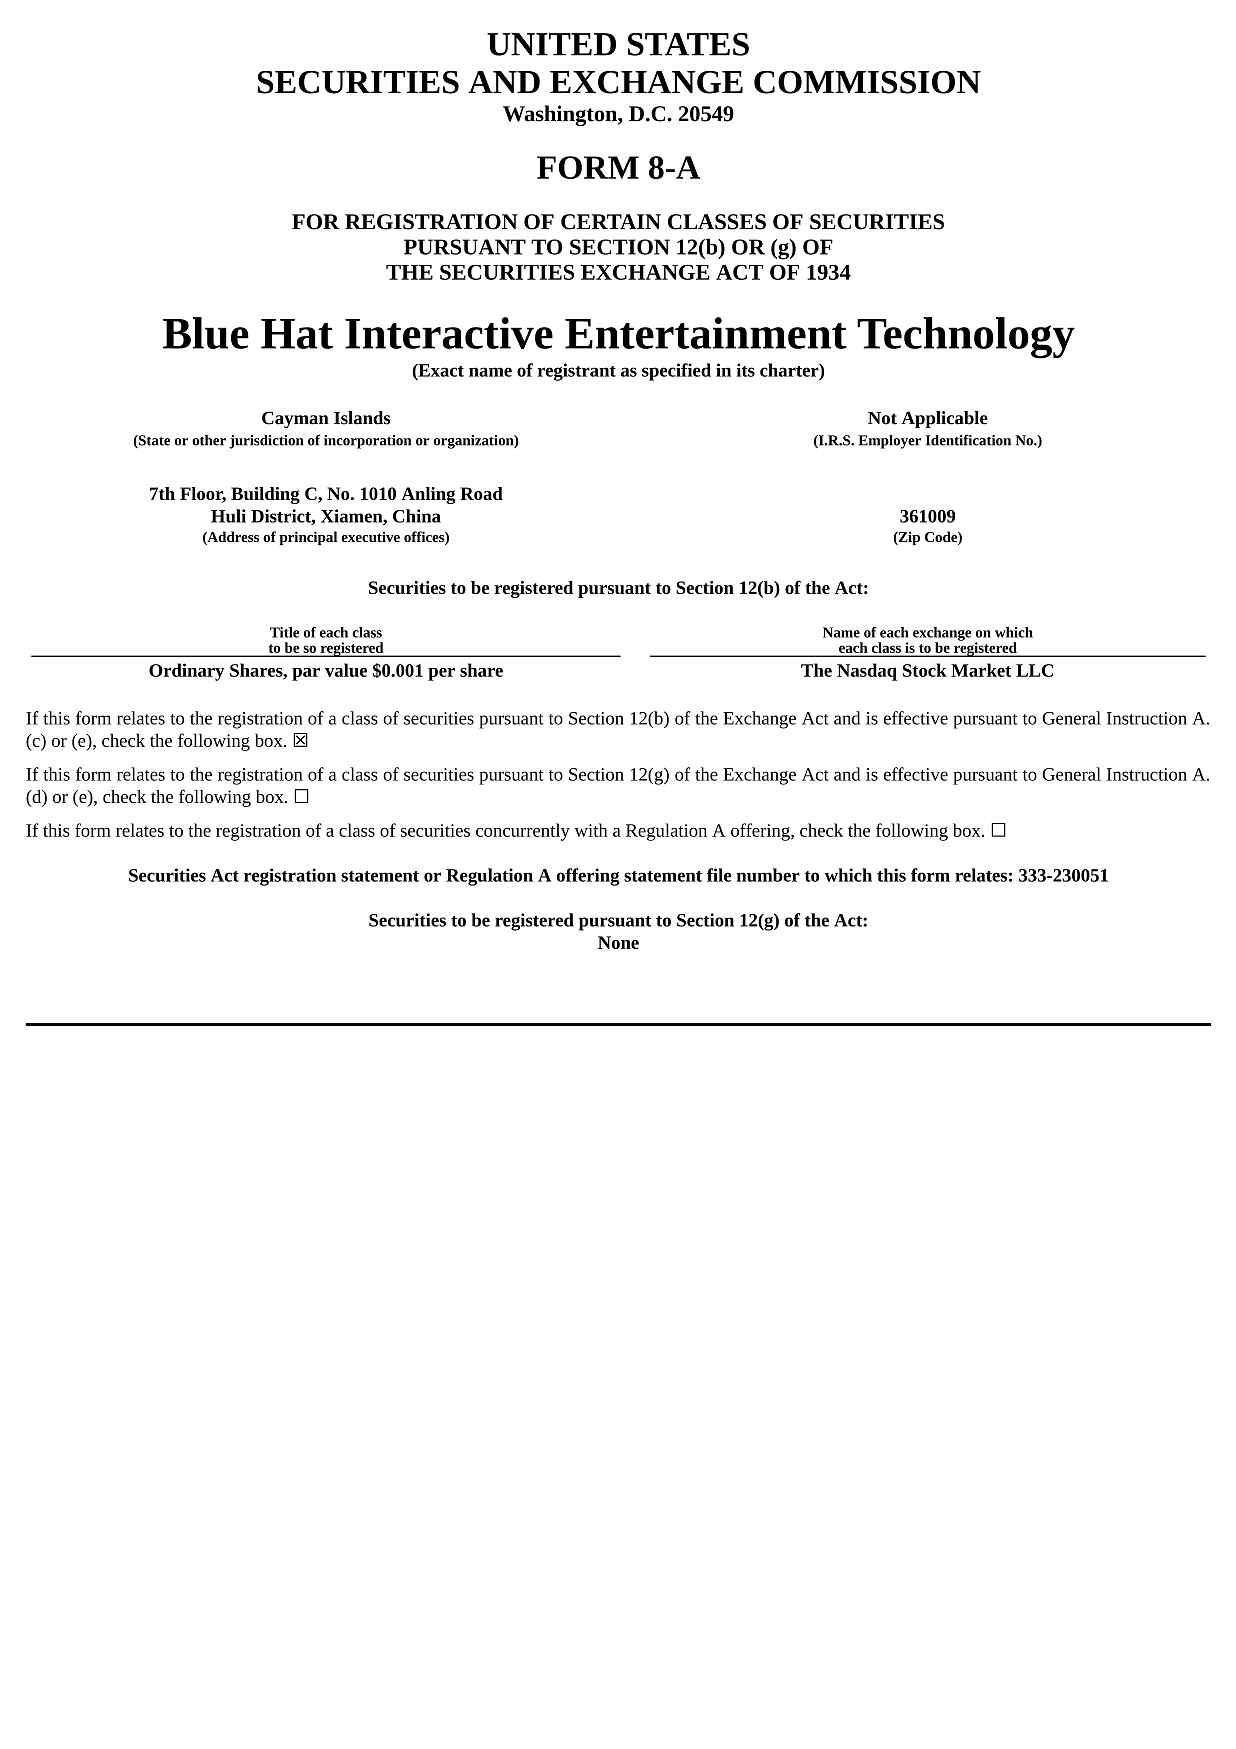  Describe the element at coordinates (551, 44) in the screenshot. I see `UNITED` at that location.
